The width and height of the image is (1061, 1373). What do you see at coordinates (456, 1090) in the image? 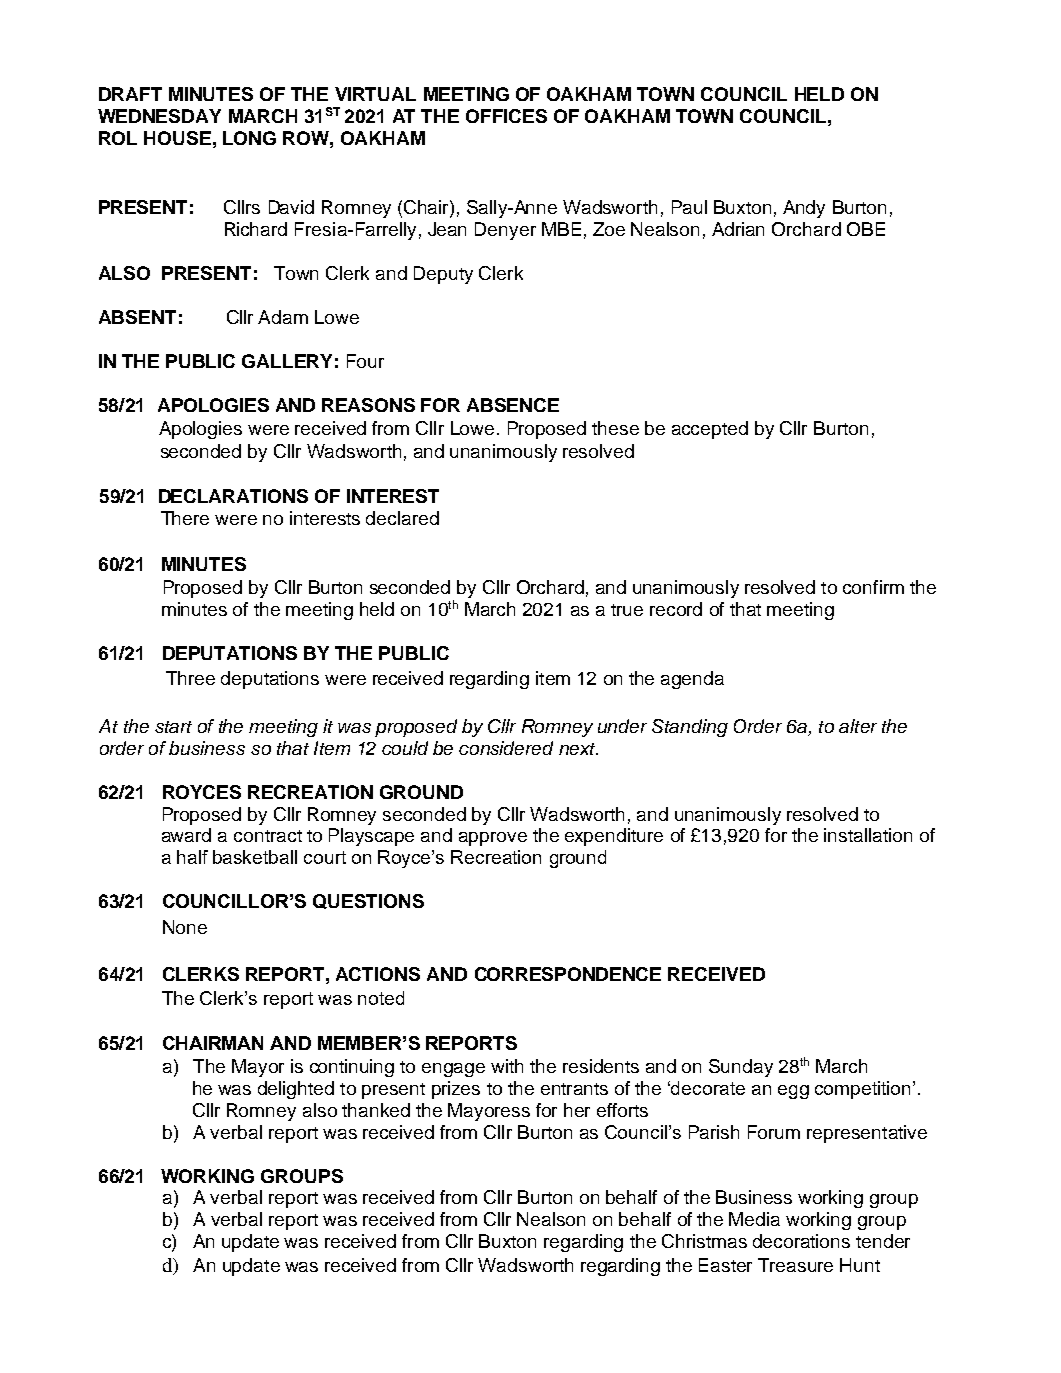
I see `prizes` at bounding box center [456, 1090].
